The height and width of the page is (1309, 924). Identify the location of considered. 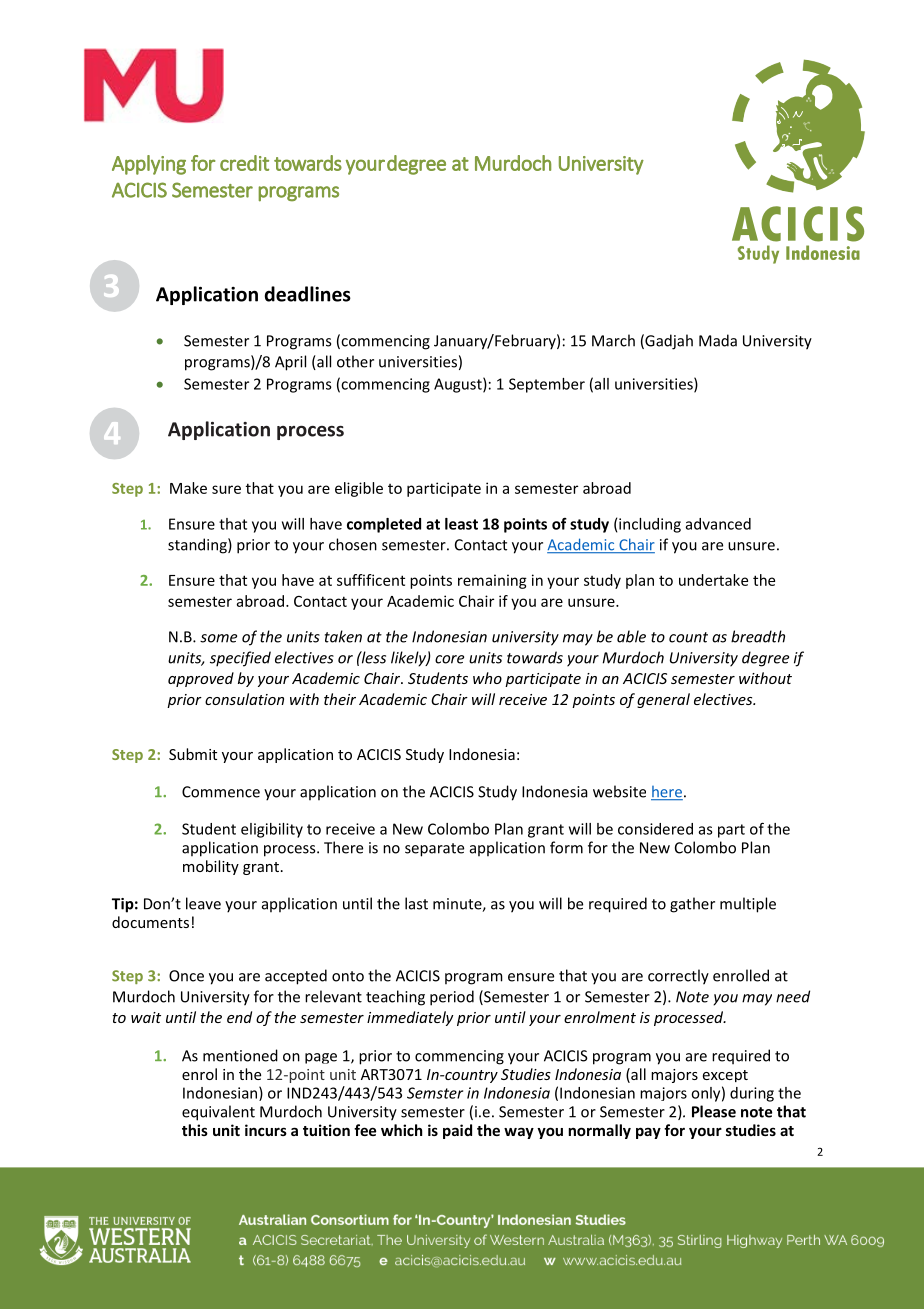
(655, 829).
